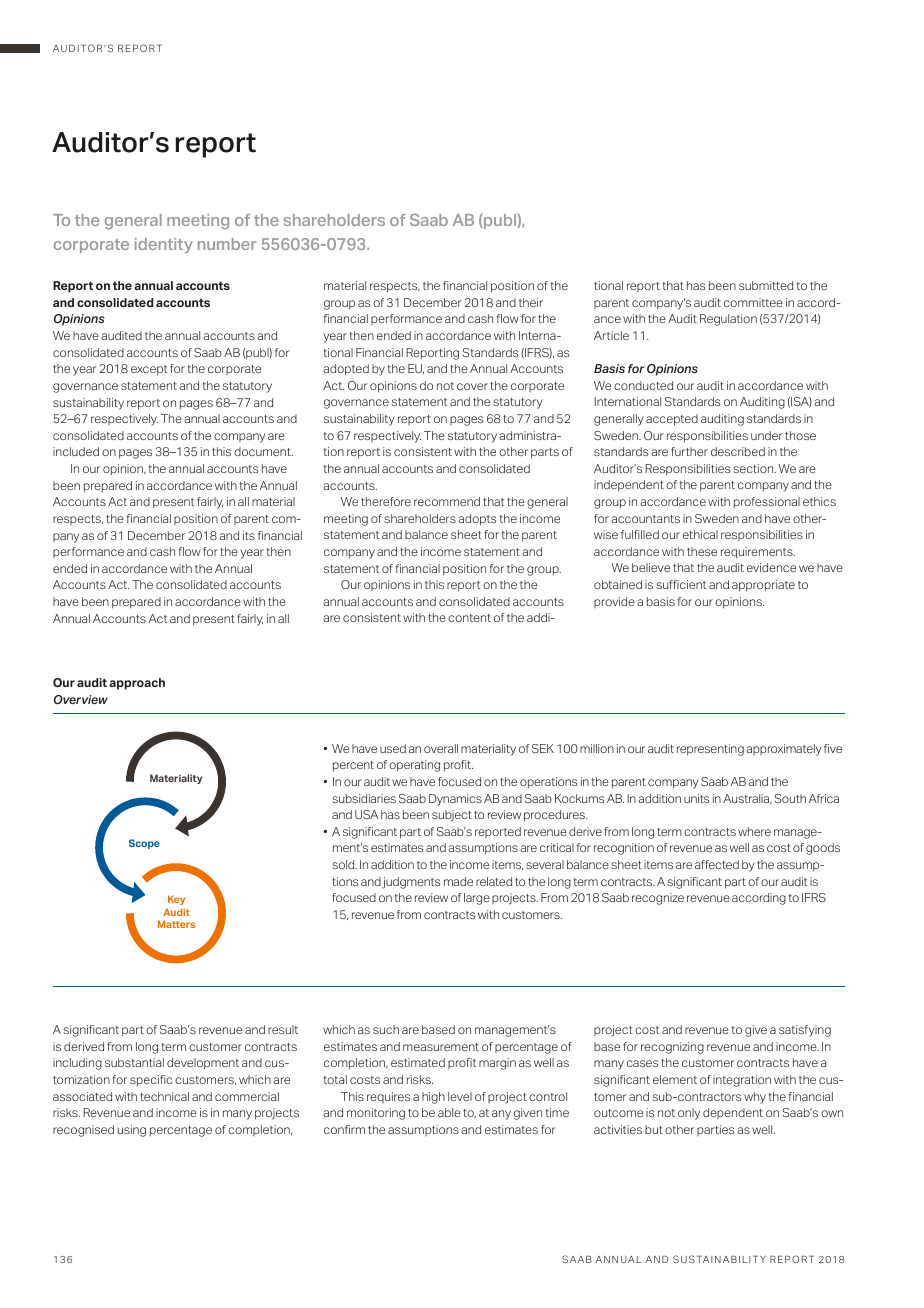  I want to click on technical, so click(164, 1096).
